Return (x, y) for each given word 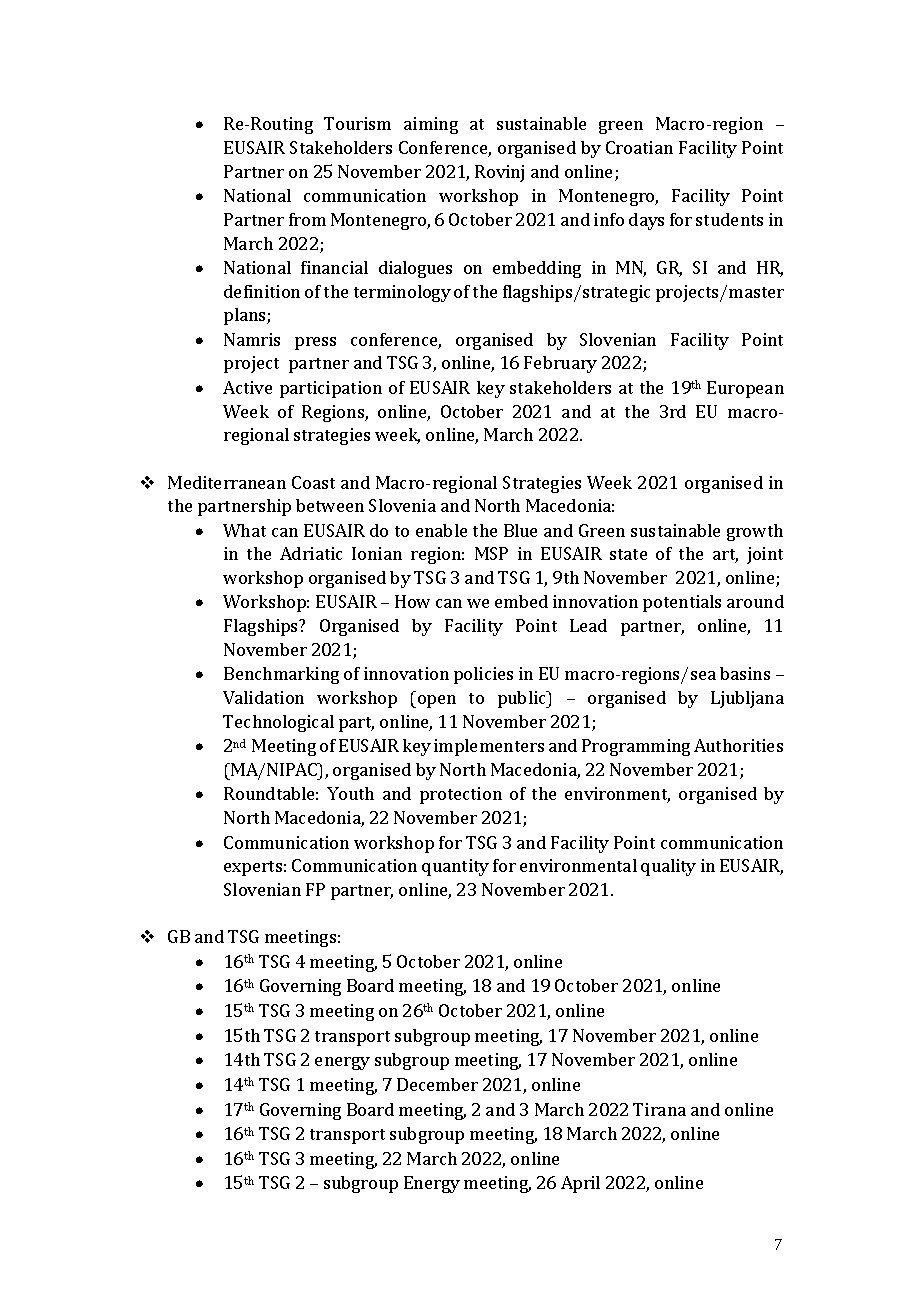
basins (745, 673)
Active (247, 387)
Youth (350, 793)
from (307, 219)
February (560, 364)
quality (668, 867)
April (580, 1184)
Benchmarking (281, 675)
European (745, 389)
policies (483, 675)
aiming (431, 125)
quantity (455, 867)
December (437, 1084)
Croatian (639, 147)
